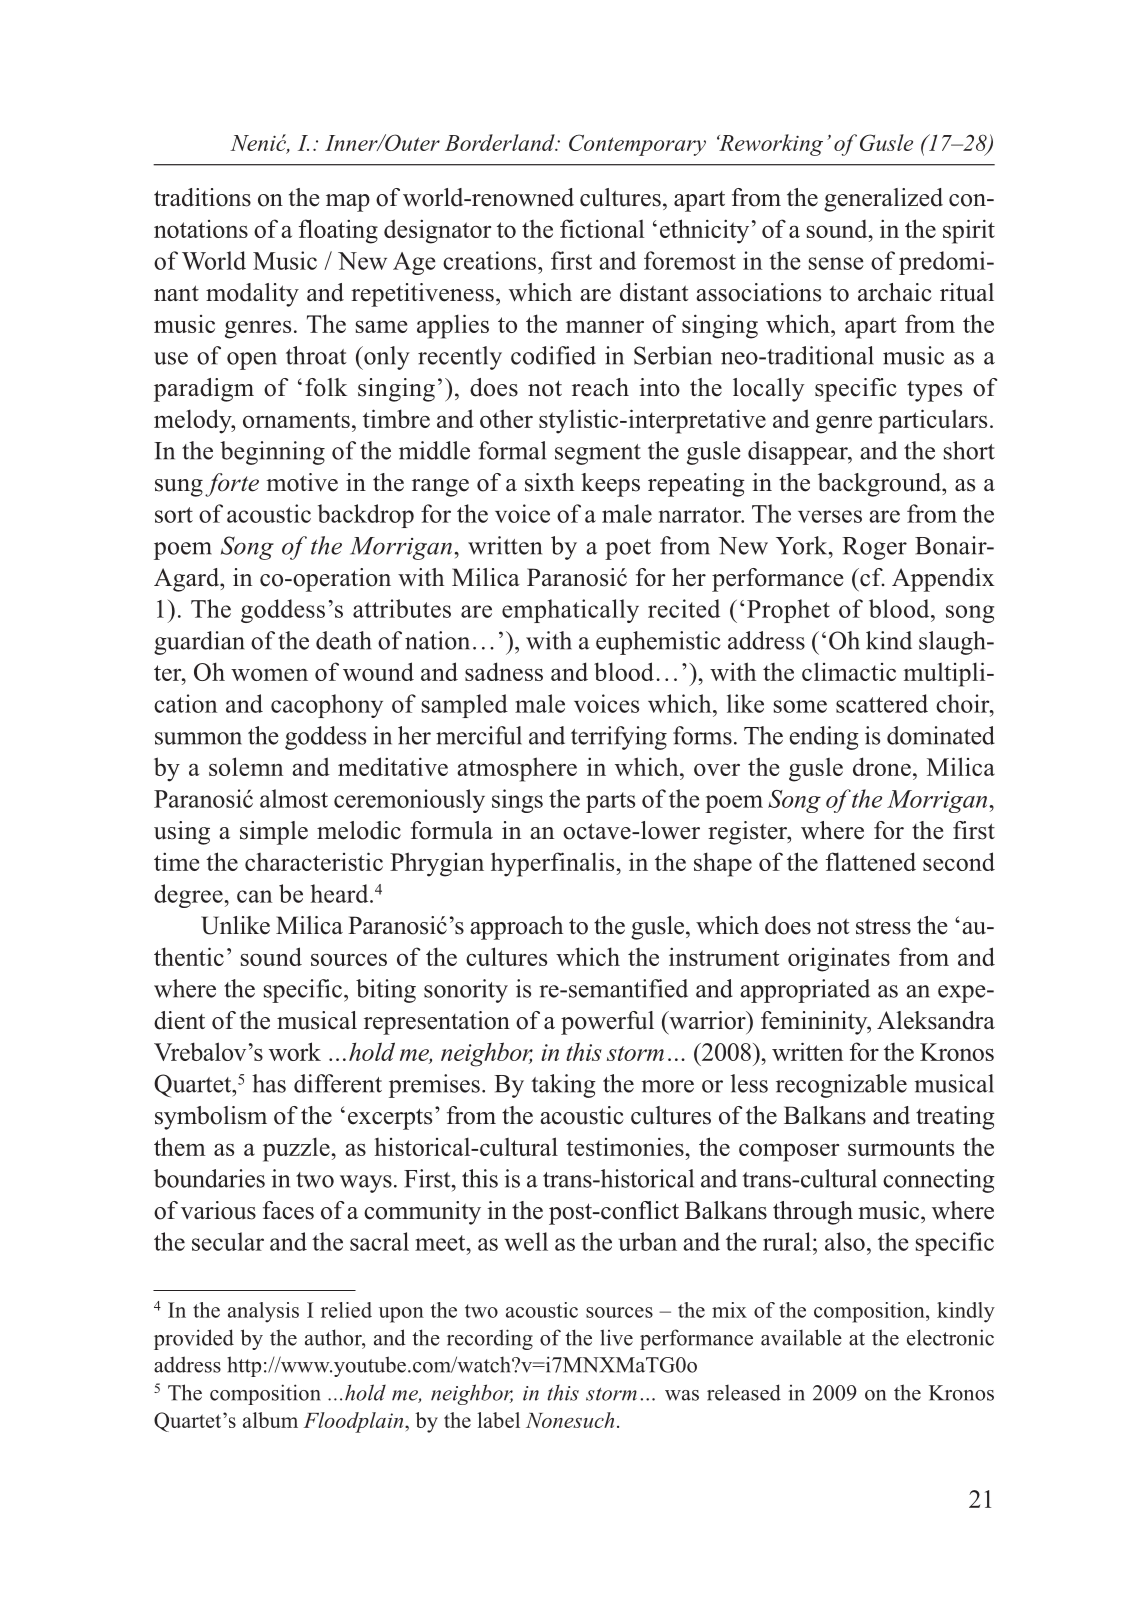 The image size is (1144, 1614). What do you see at coordinates (602, 228) in the screenshot?
I see `fictional` at bounding box center [602, 228].
